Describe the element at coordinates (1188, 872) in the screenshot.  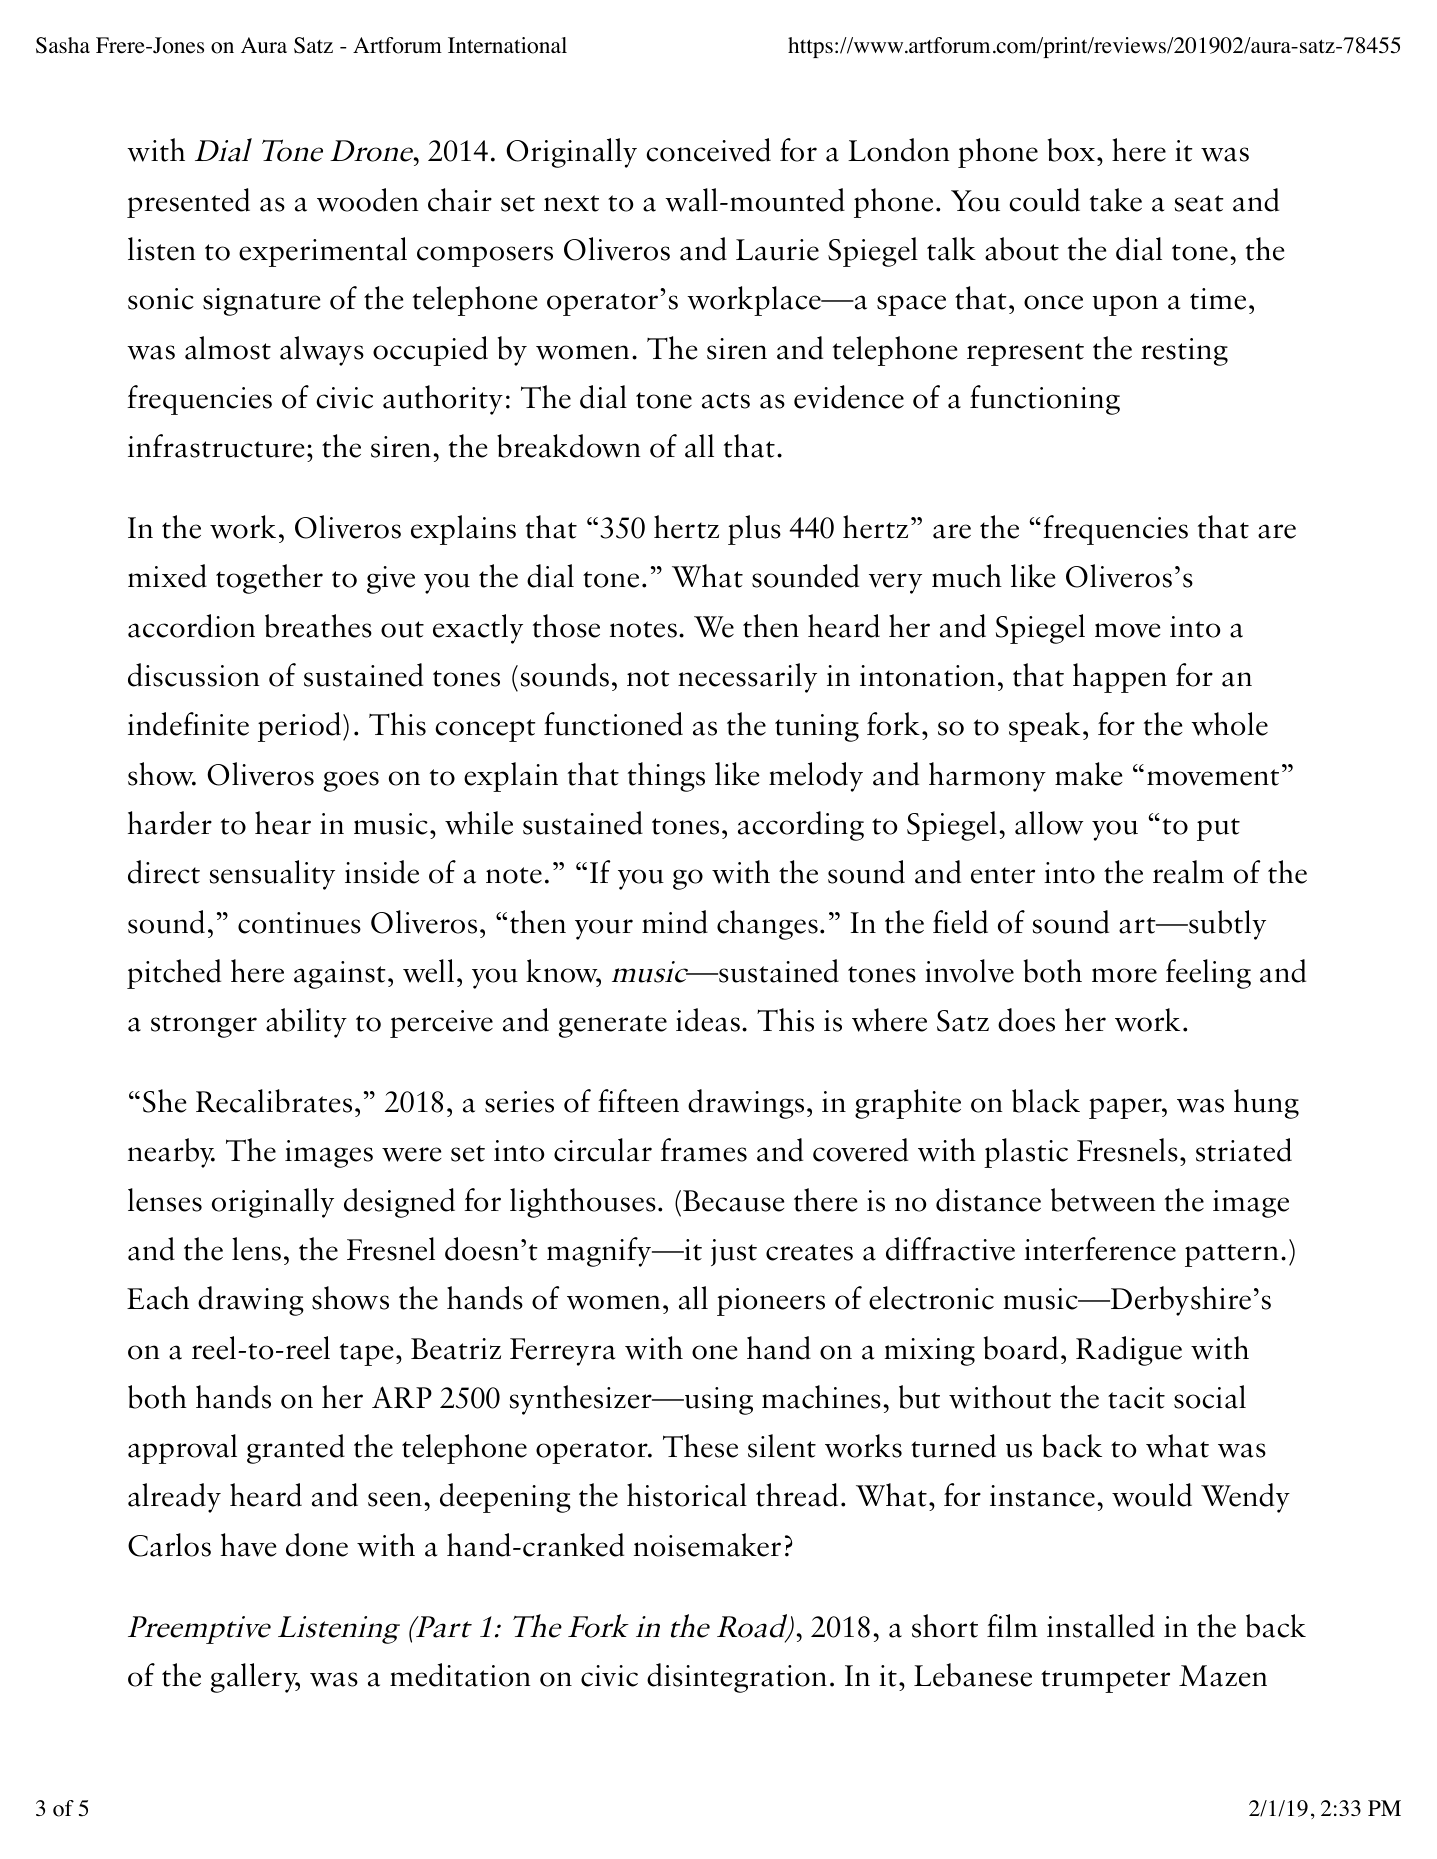
I see `realm` at that location.
